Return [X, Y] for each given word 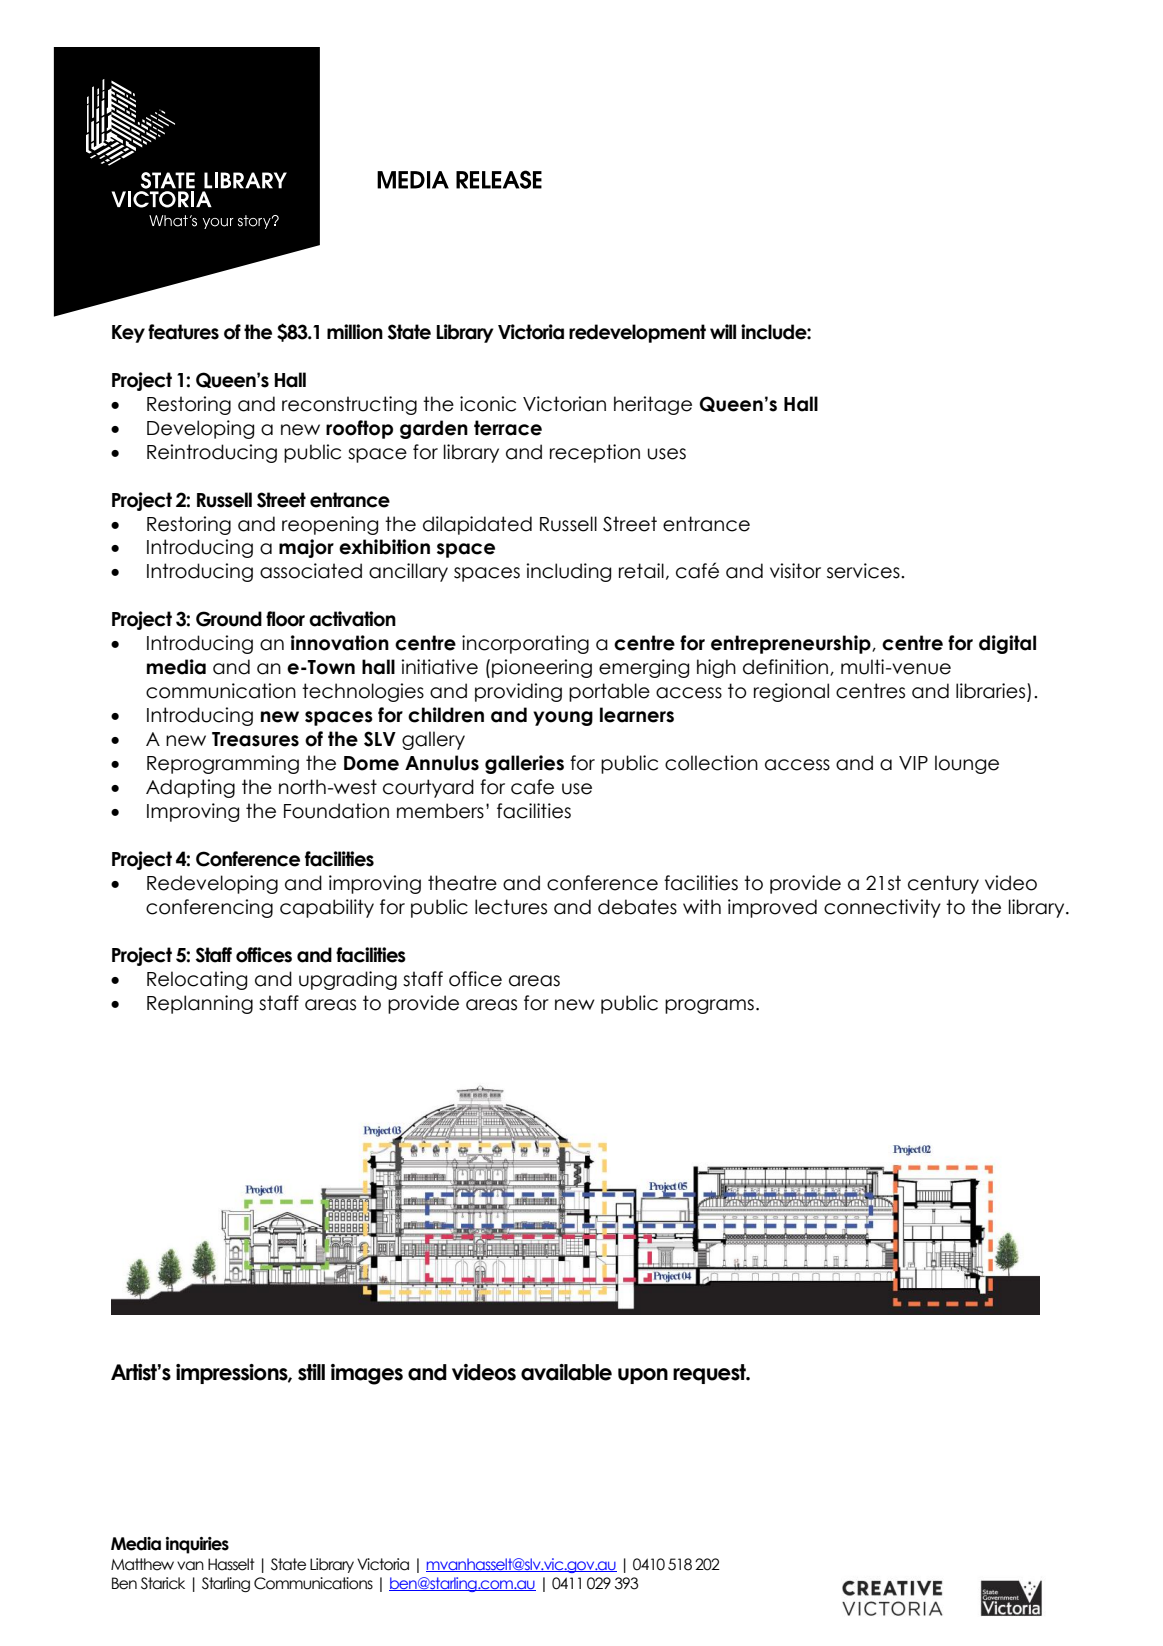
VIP [913, 763]
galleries [524, 764]
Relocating [197, 980]
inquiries [197, 1545]
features [183, 332]
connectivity [882, 908]
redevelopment [637, 333]
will [723, 331]
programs [709, 1006]
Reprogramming [223, 764]
